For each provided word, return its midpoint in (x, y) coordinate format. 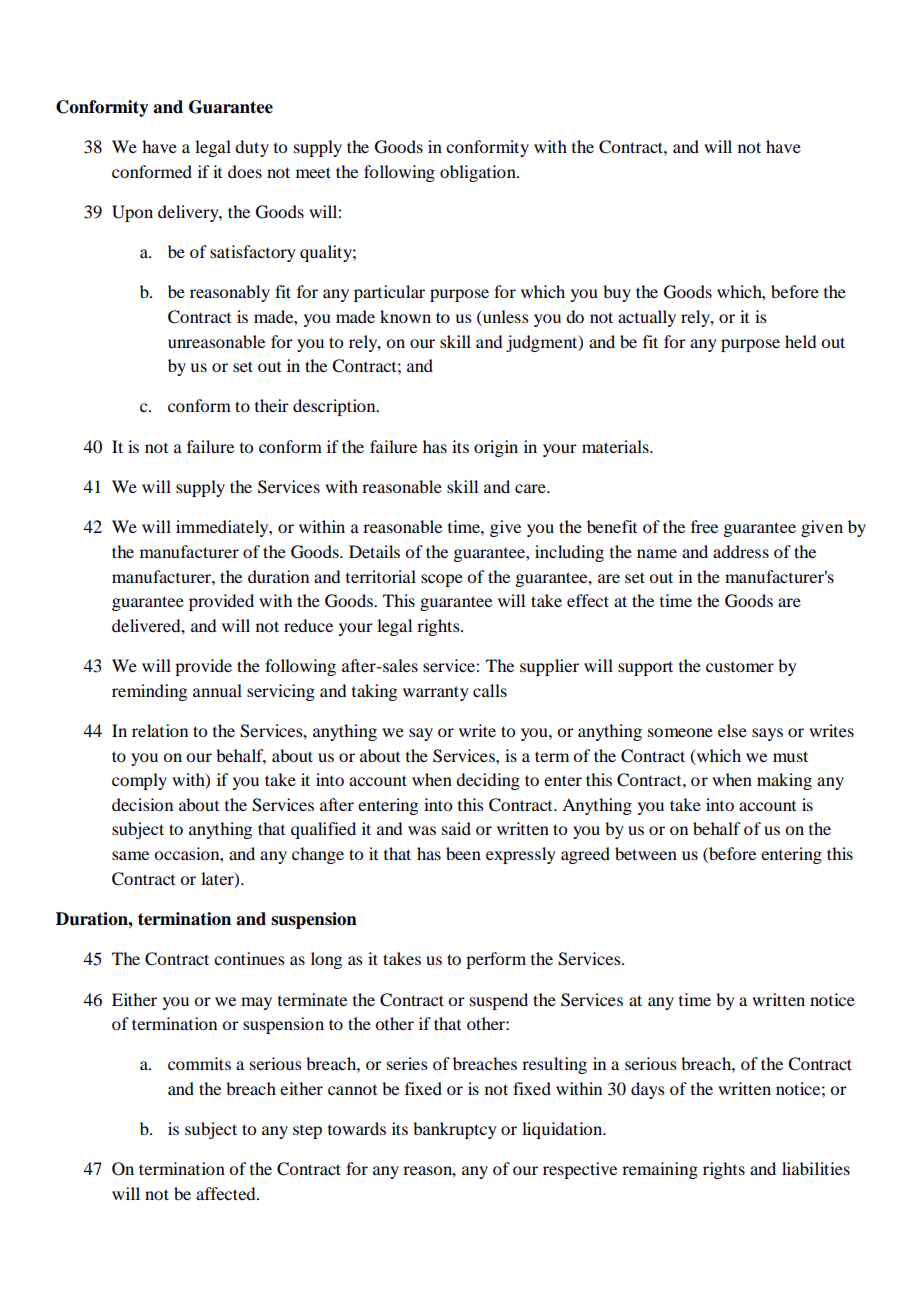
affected (227, 1193)
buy (617, 293)
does (245, 171)
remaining (660, 1170)
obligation (479, 173)
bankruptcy (455, 1130)
